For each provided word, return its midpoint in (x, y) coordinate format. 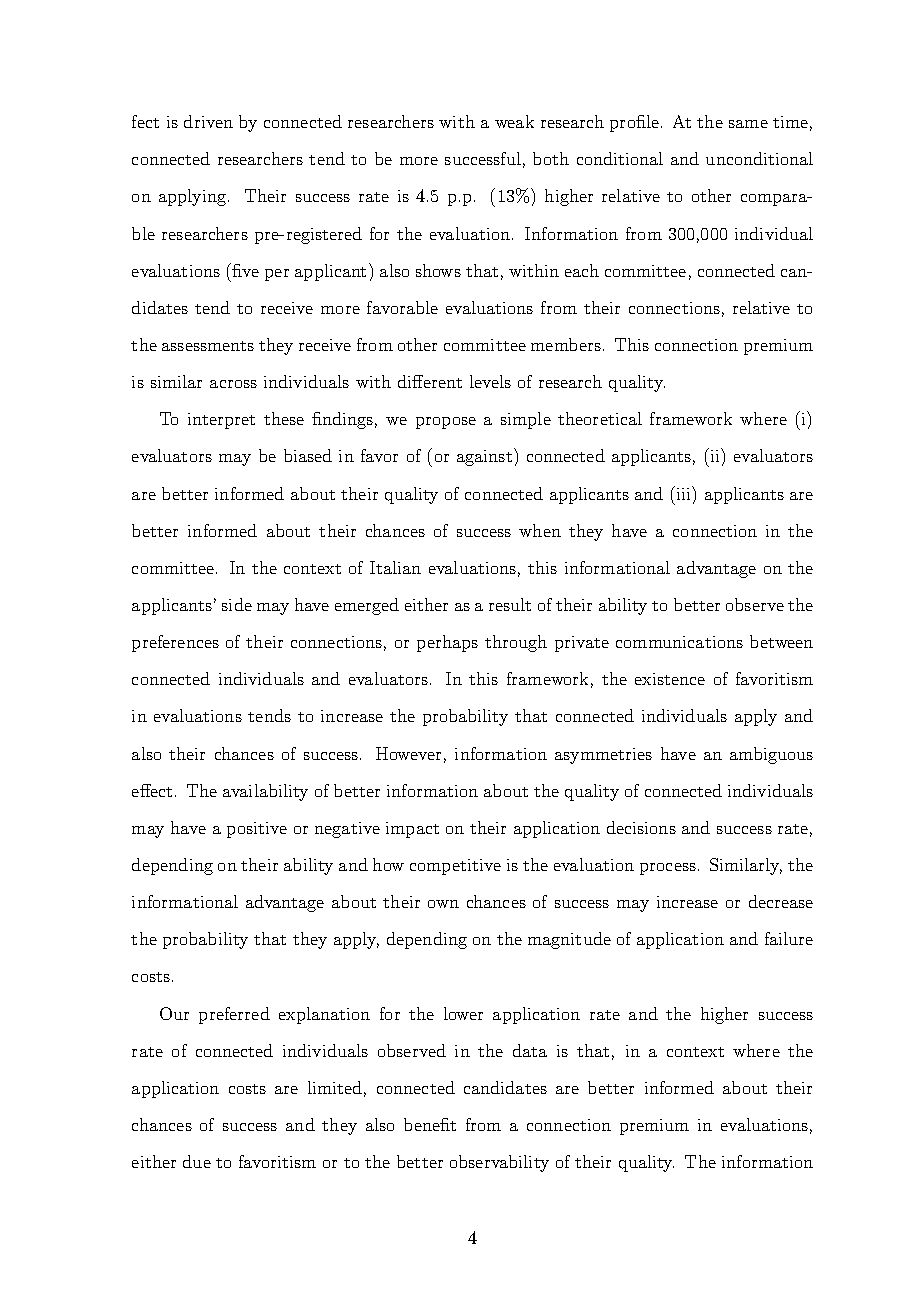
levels (490, 381)
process (668, 869)
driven (208, 121)
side (237, 604)
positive (257, 830)
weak (514, 121)
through (516, 643)
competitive (455, 867)
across (233, 384)
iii (683, 493)
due (197, 1161)
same (748, 124)
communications (679, 642)
